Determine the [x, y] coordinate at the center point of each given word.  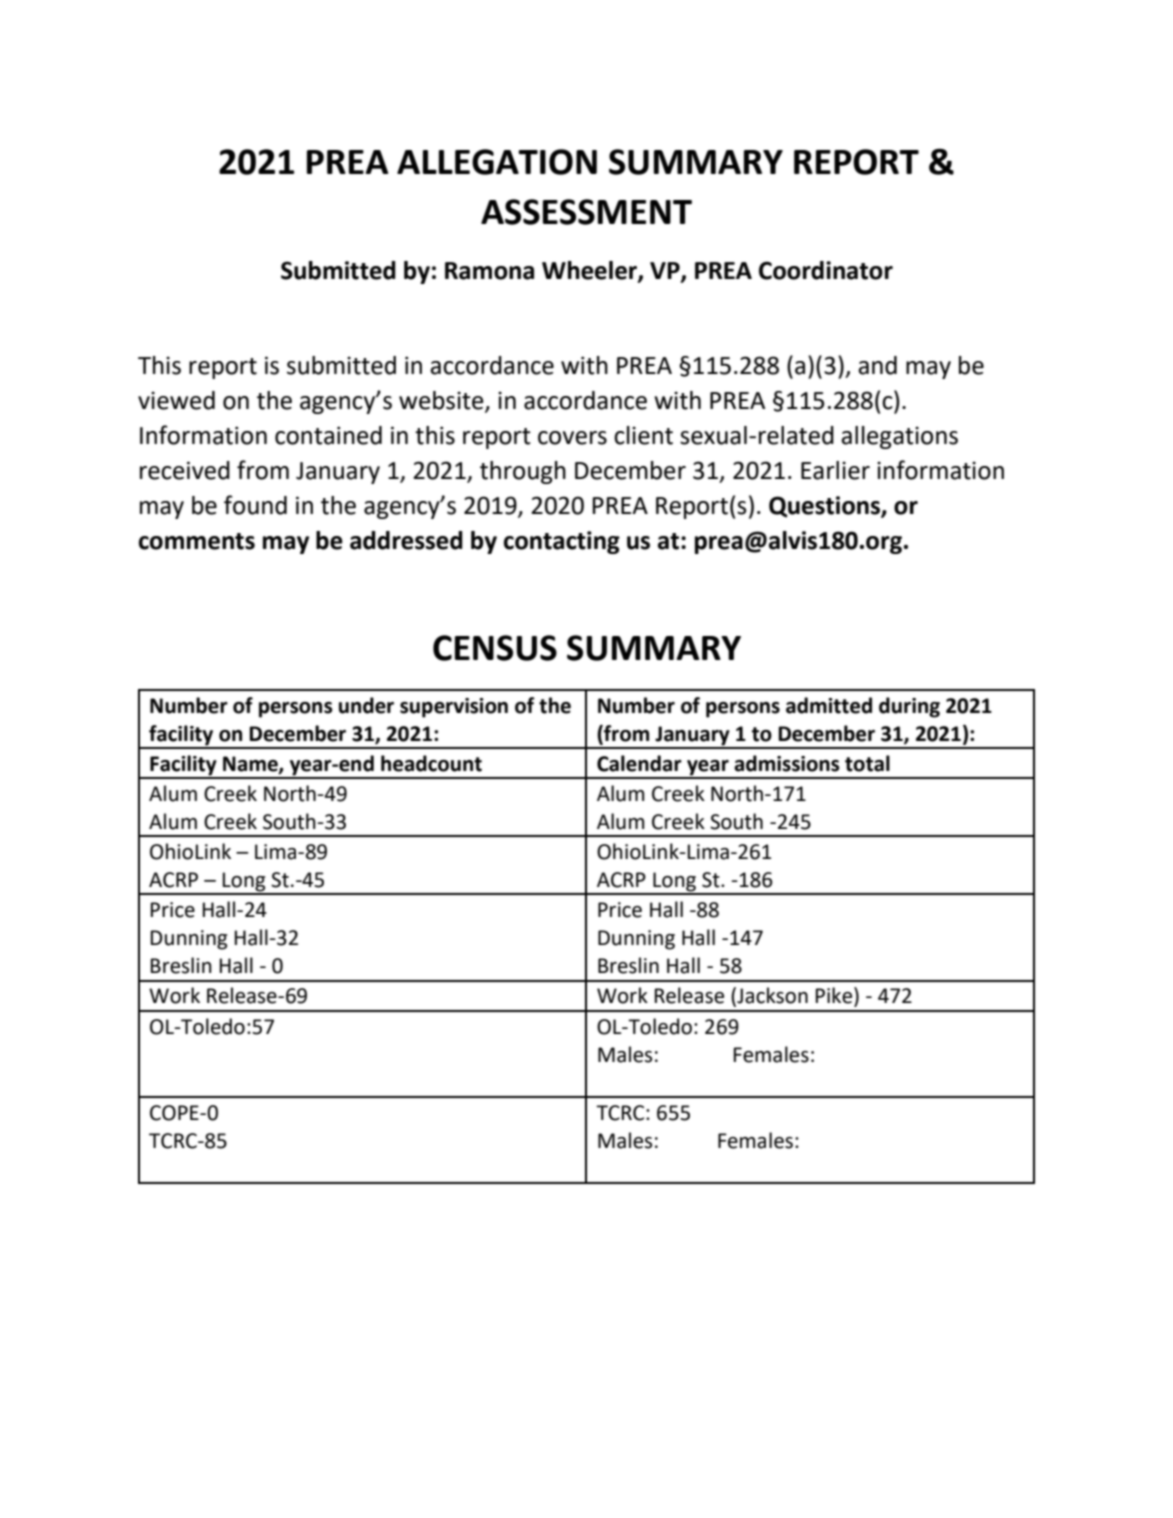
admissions [787, 763]
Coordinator [826, 270]
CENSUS [495, 648]
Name [251, 765]
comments [197, 541]
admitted [829, 705]
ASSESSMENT [586, 212]
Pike [834, 995]
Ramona [489, 271]
